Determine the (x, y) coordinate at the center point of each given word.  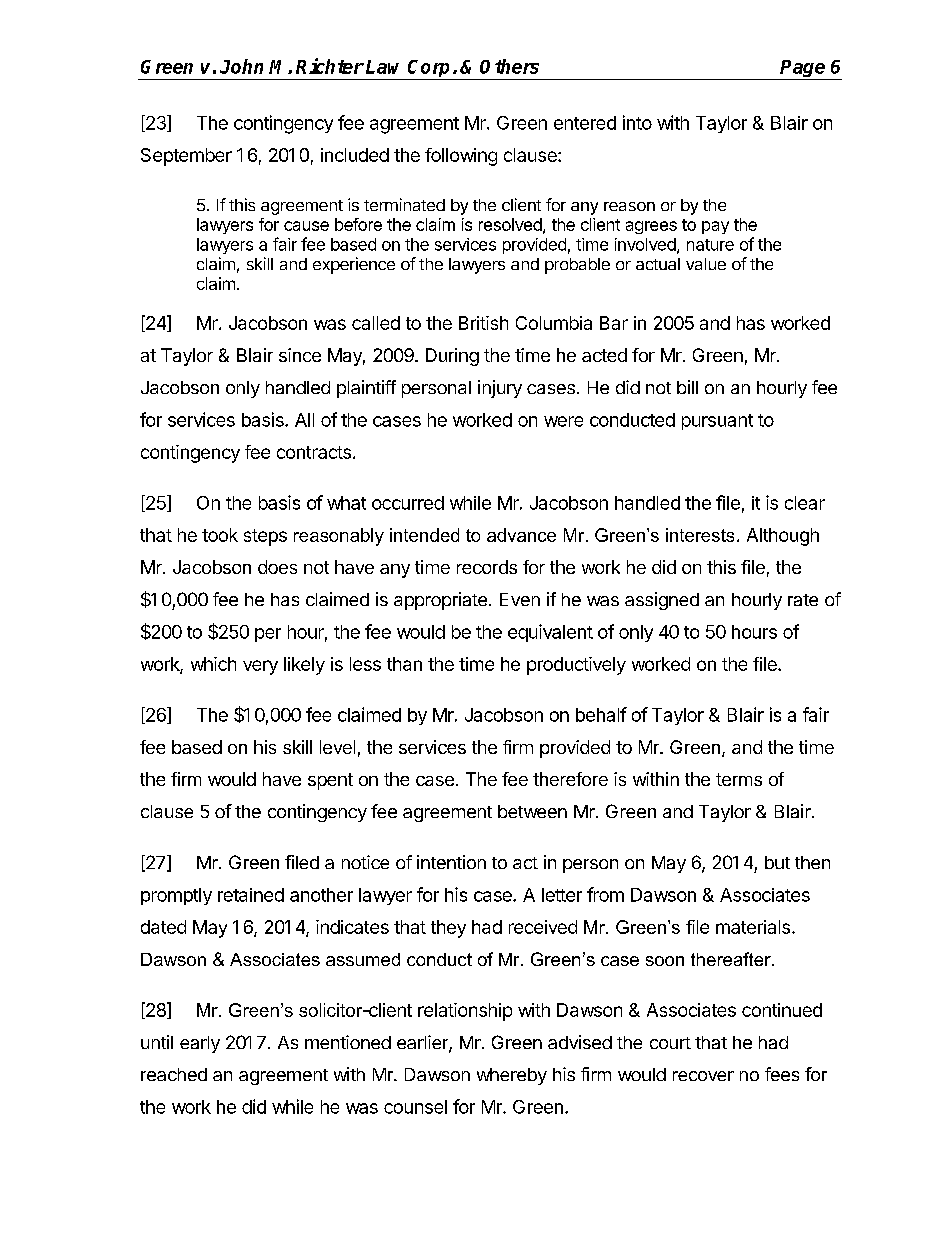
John (241, 66)
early (200, 1044)
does (277, 567)
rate (803, 600)
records (487, 567)
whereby (512, 1076)
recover (703, 1076)
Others (509, 66)
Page (803, 70)
